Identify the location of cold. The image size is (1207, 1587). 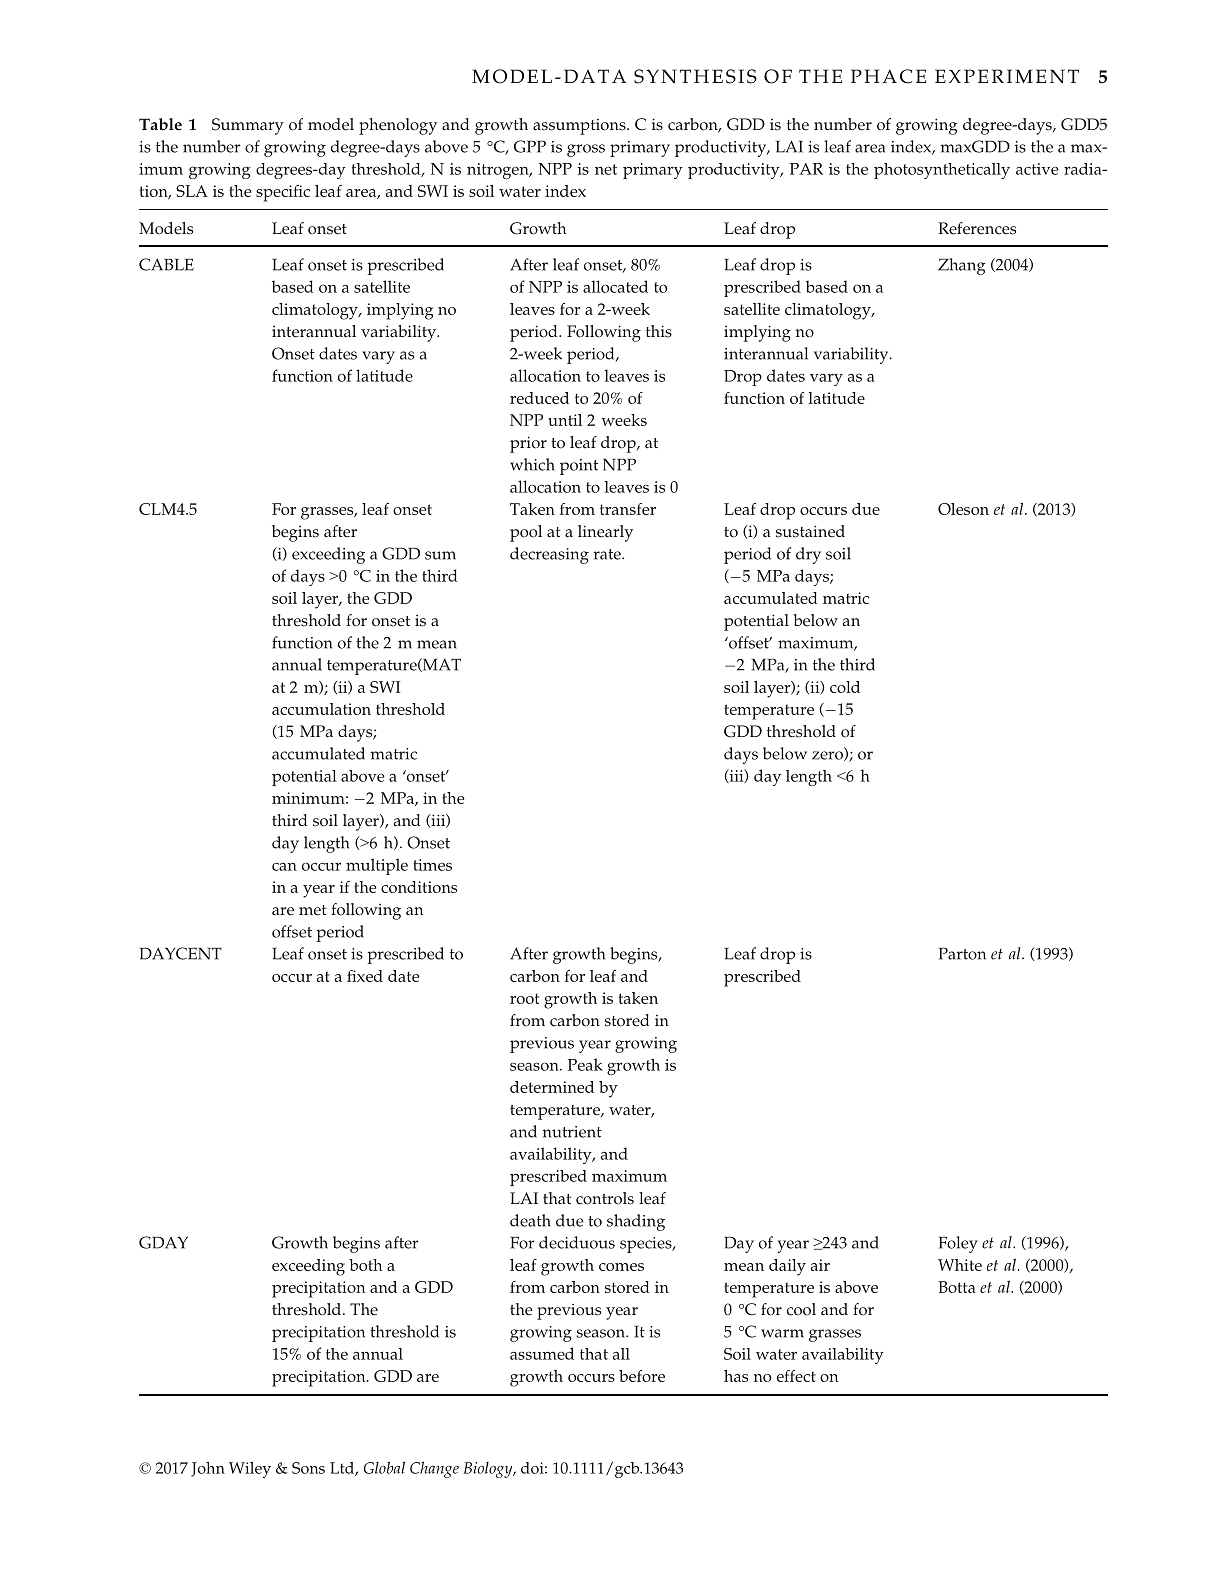
(845, 687).
